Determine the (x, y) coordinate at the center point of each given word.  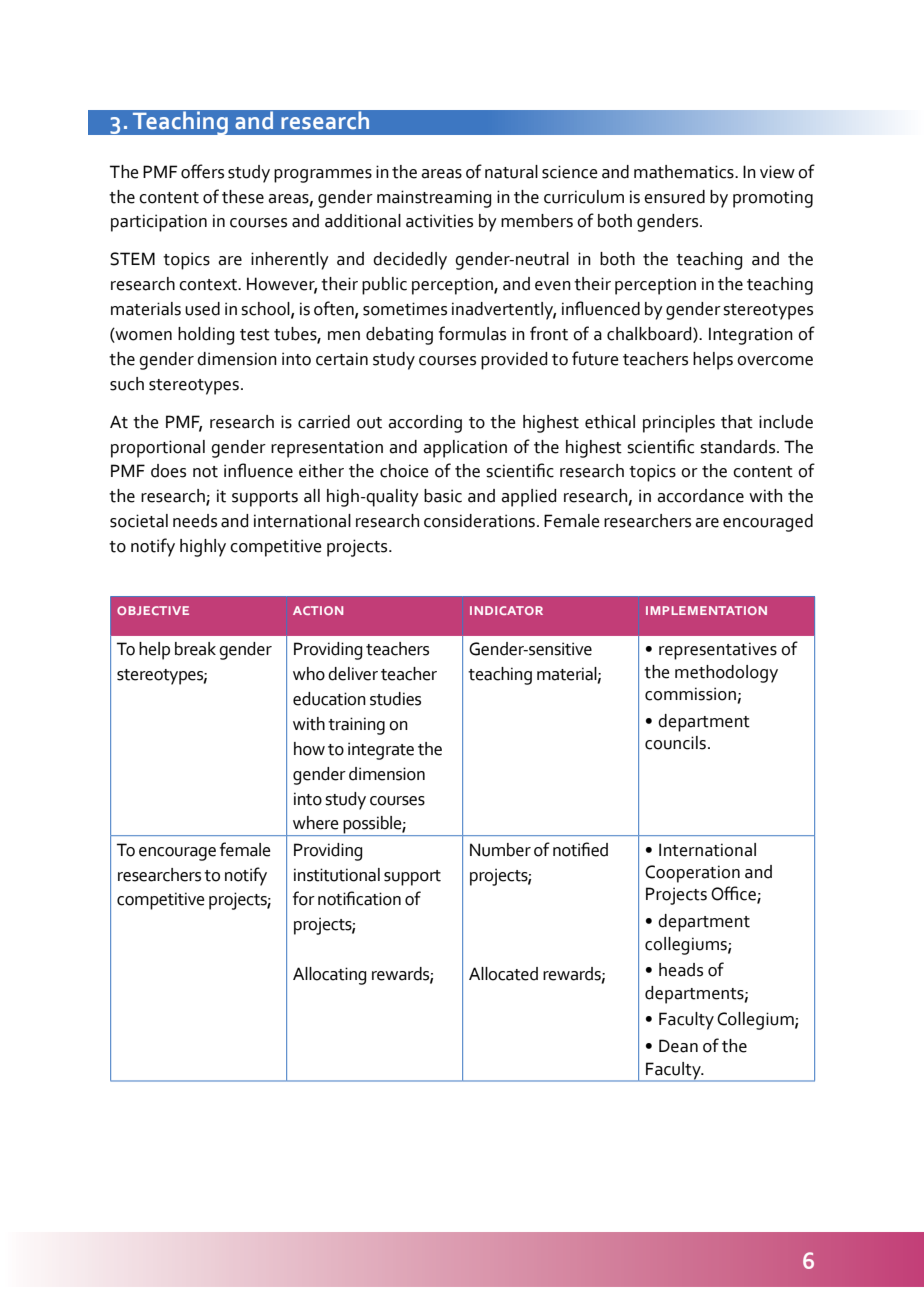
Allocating (329, 976)
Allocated (503, 974)
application (465, 449)
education (329, 699)
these (243, 197)
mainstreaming (434, 199)
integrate (381, 751)
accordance (700, 496)
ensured (674, 197)
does (168, 471)
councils (677, 743)
